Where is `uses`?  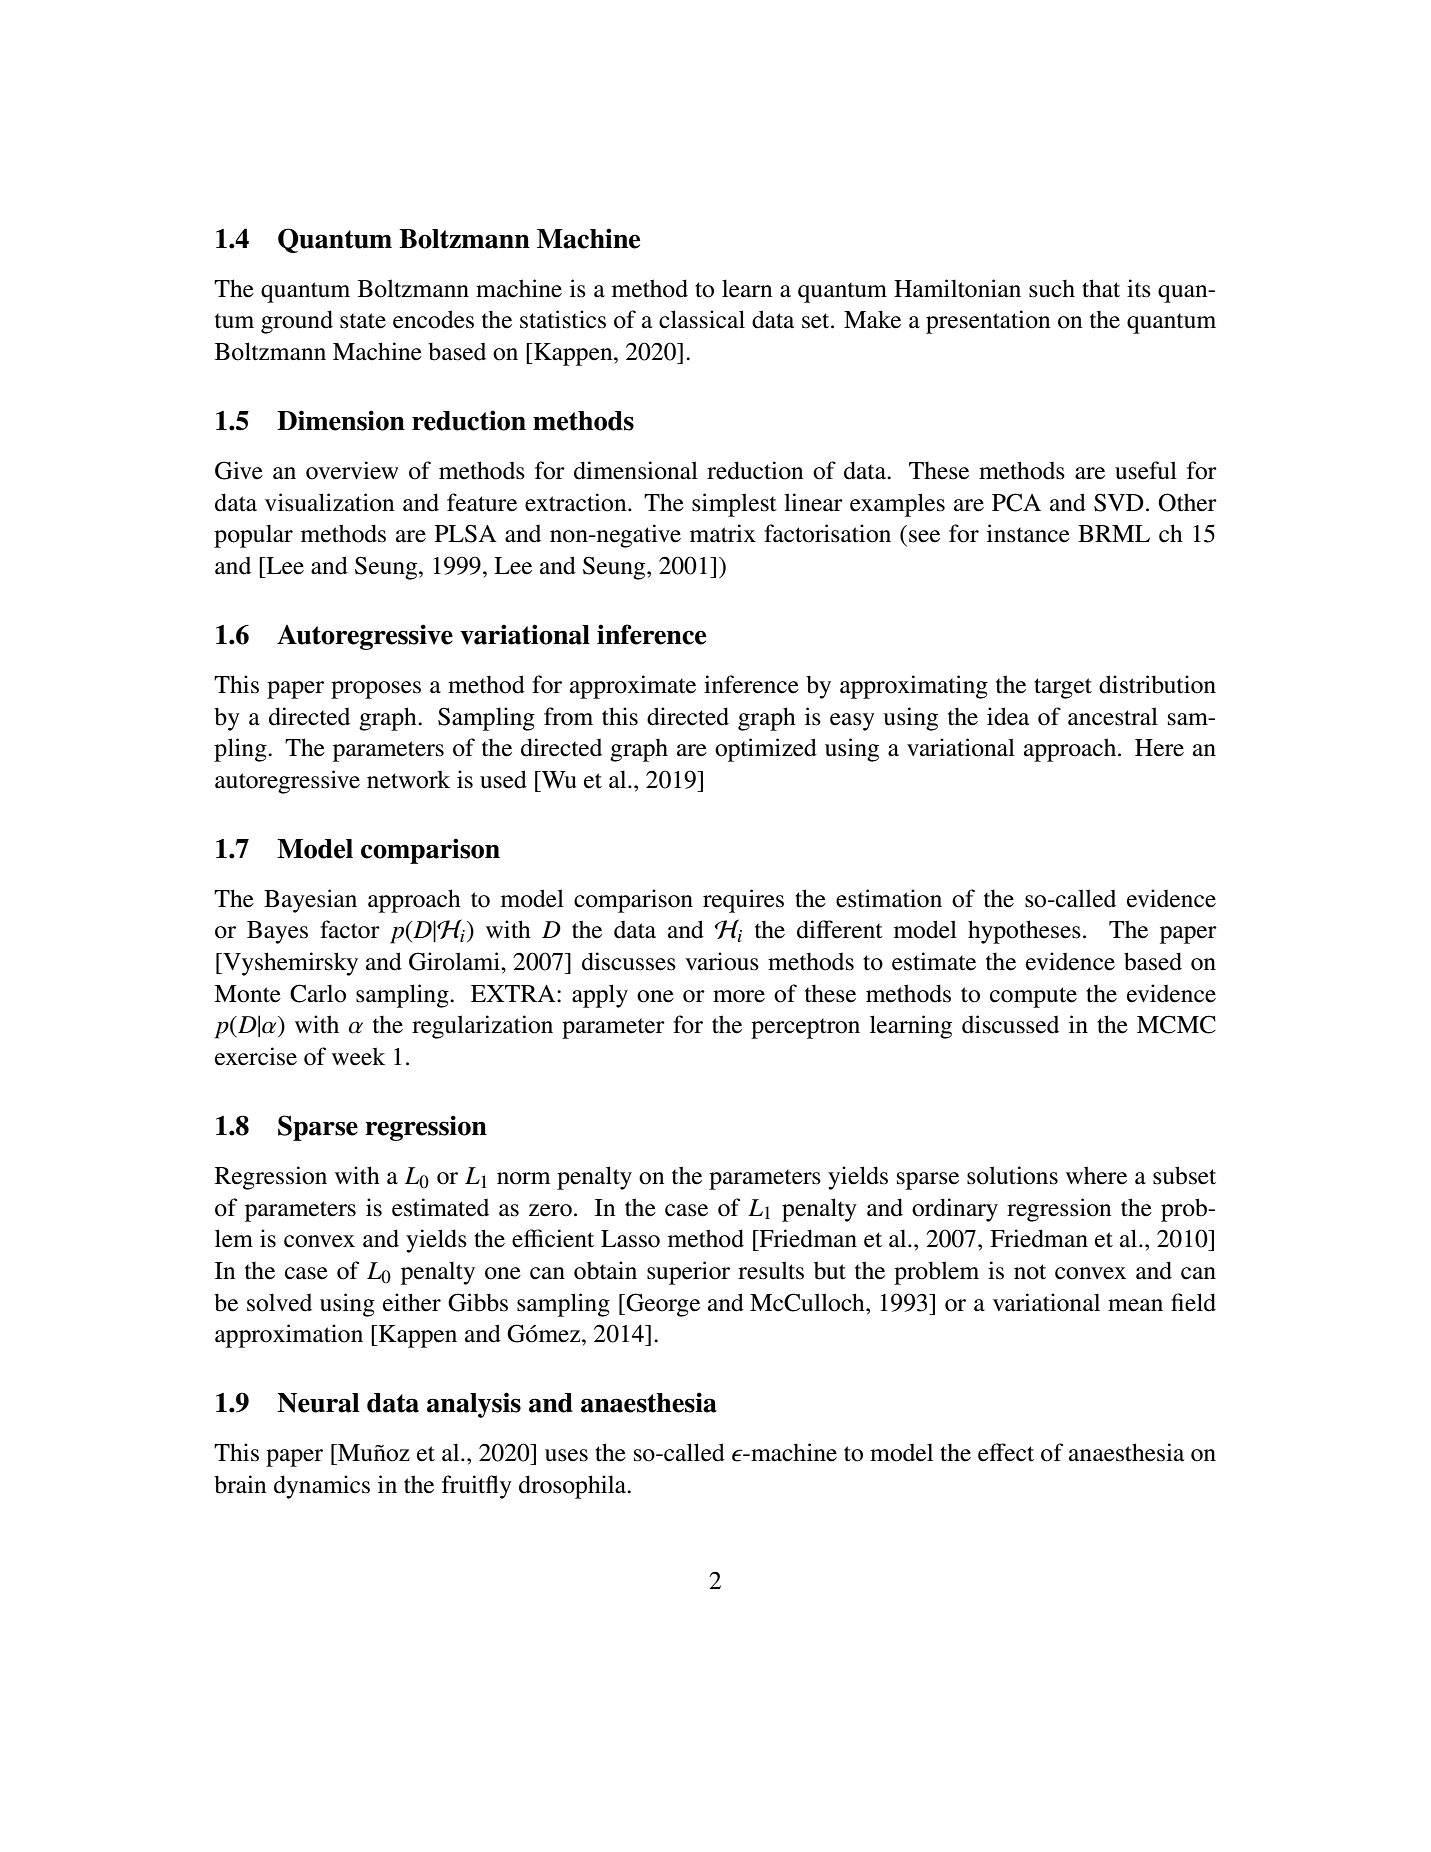 uses is located at coordinates (566, 1455).
